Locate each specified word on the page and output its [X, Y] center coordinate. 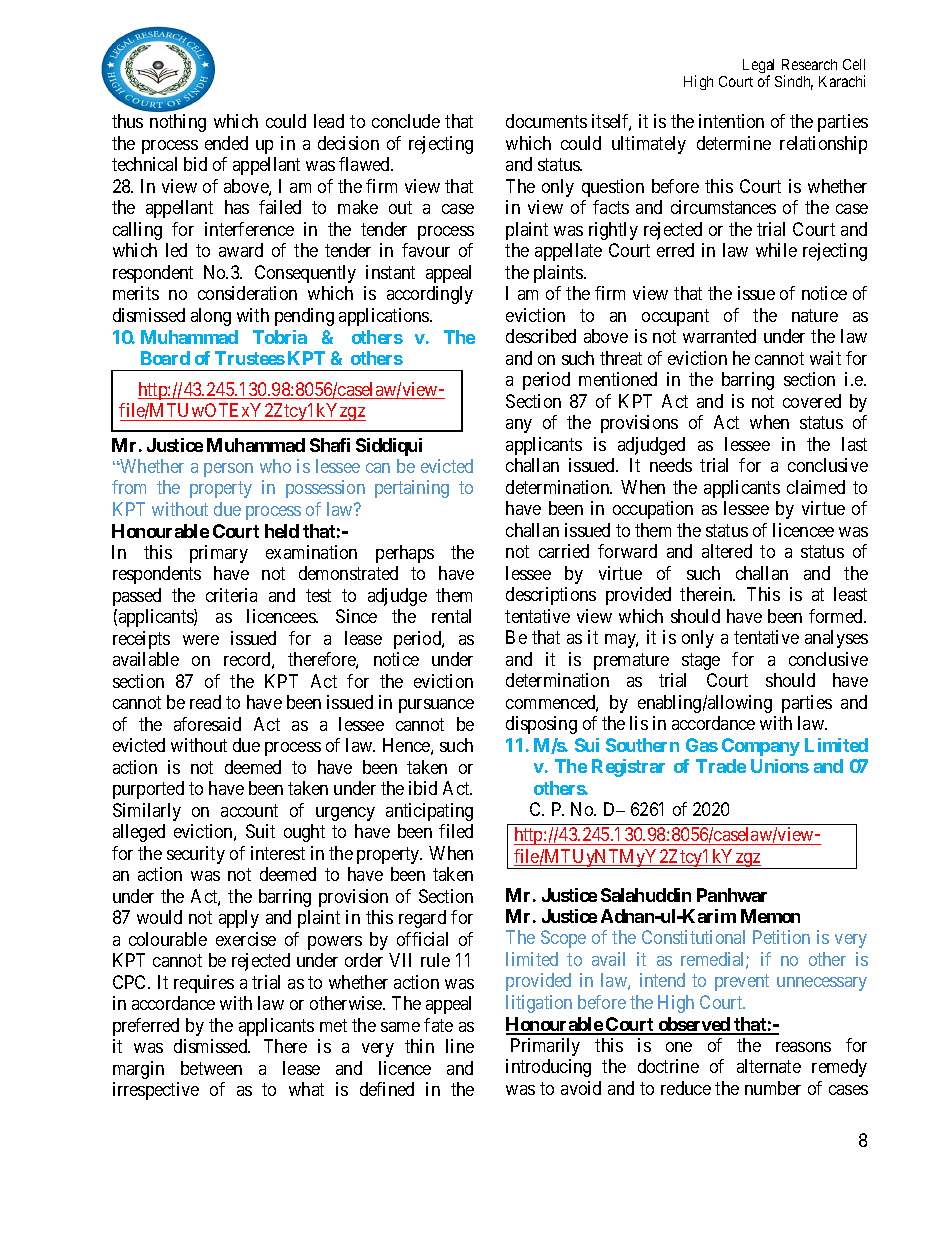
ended [226, 143]
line [460, 1046]
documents [546, 121]
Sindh [794, 82]
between [211, 1068]
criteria [231, 595]
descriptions [551, 596]
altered [727, 551]
